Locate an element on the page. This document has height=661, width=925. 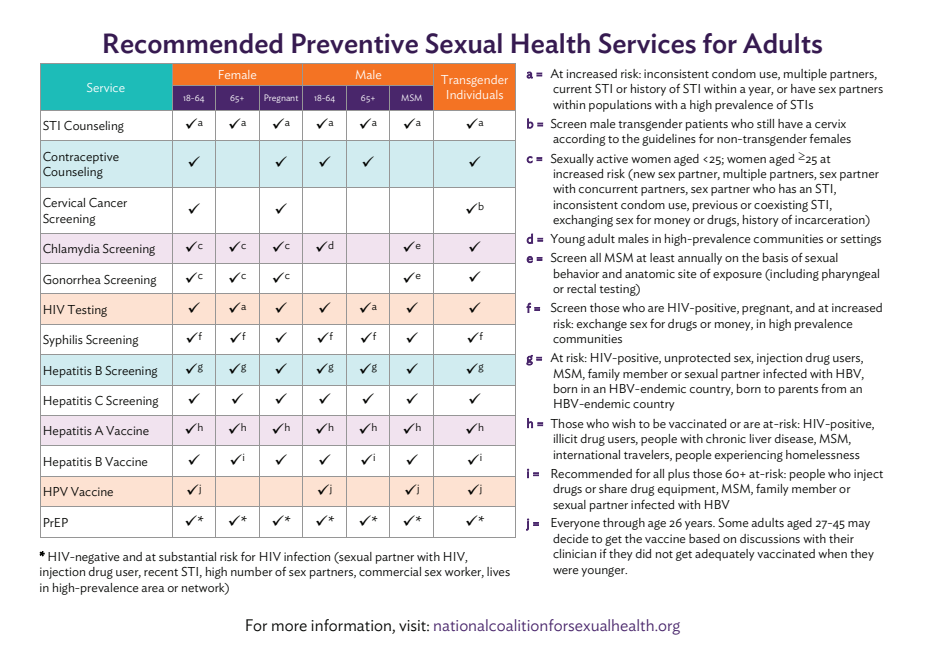
area is located at coordinates (152, 589).
